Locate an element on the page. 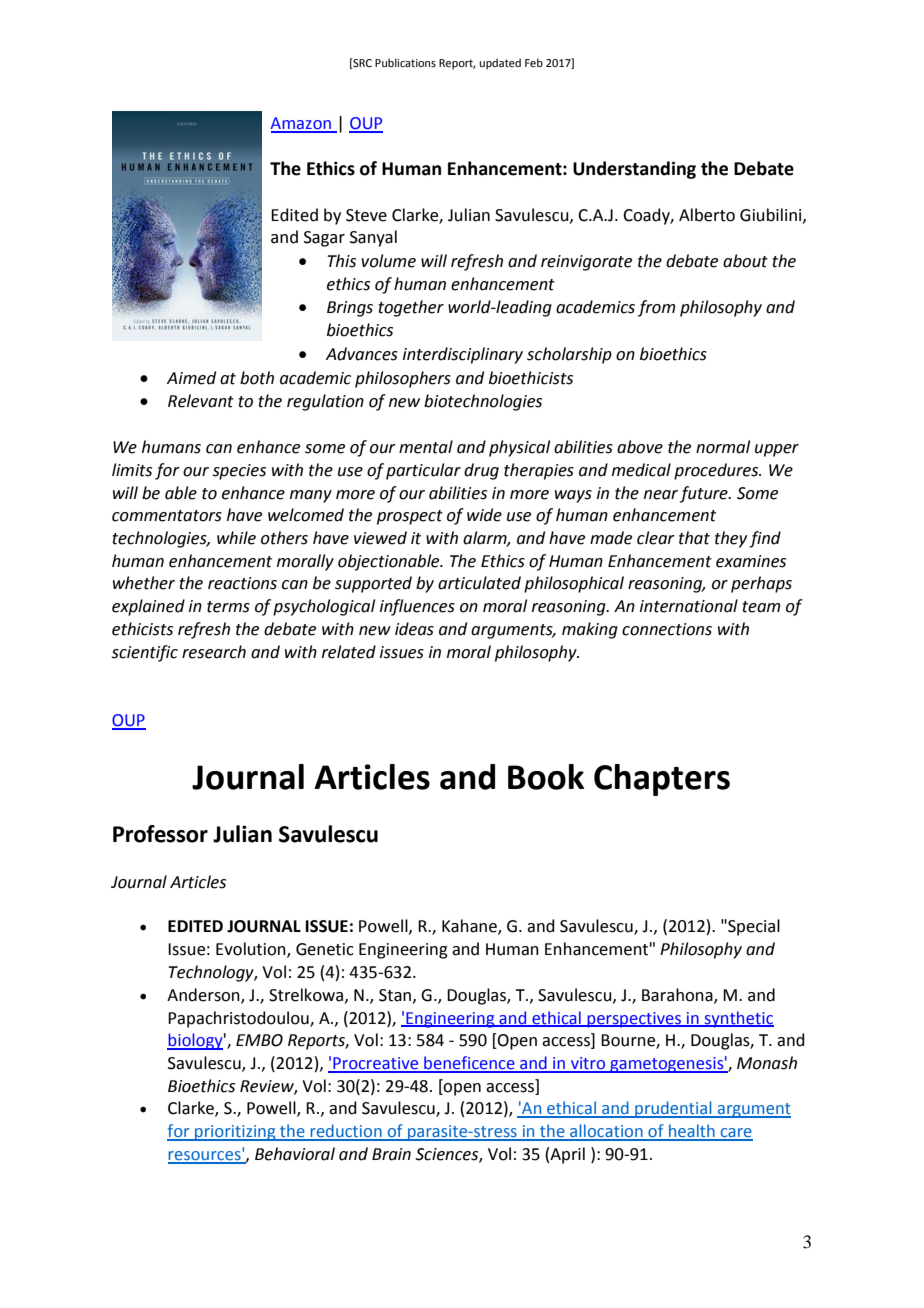 The width and height of the image is (924, 1308). Alberto is located at coordinates (707, 215).
